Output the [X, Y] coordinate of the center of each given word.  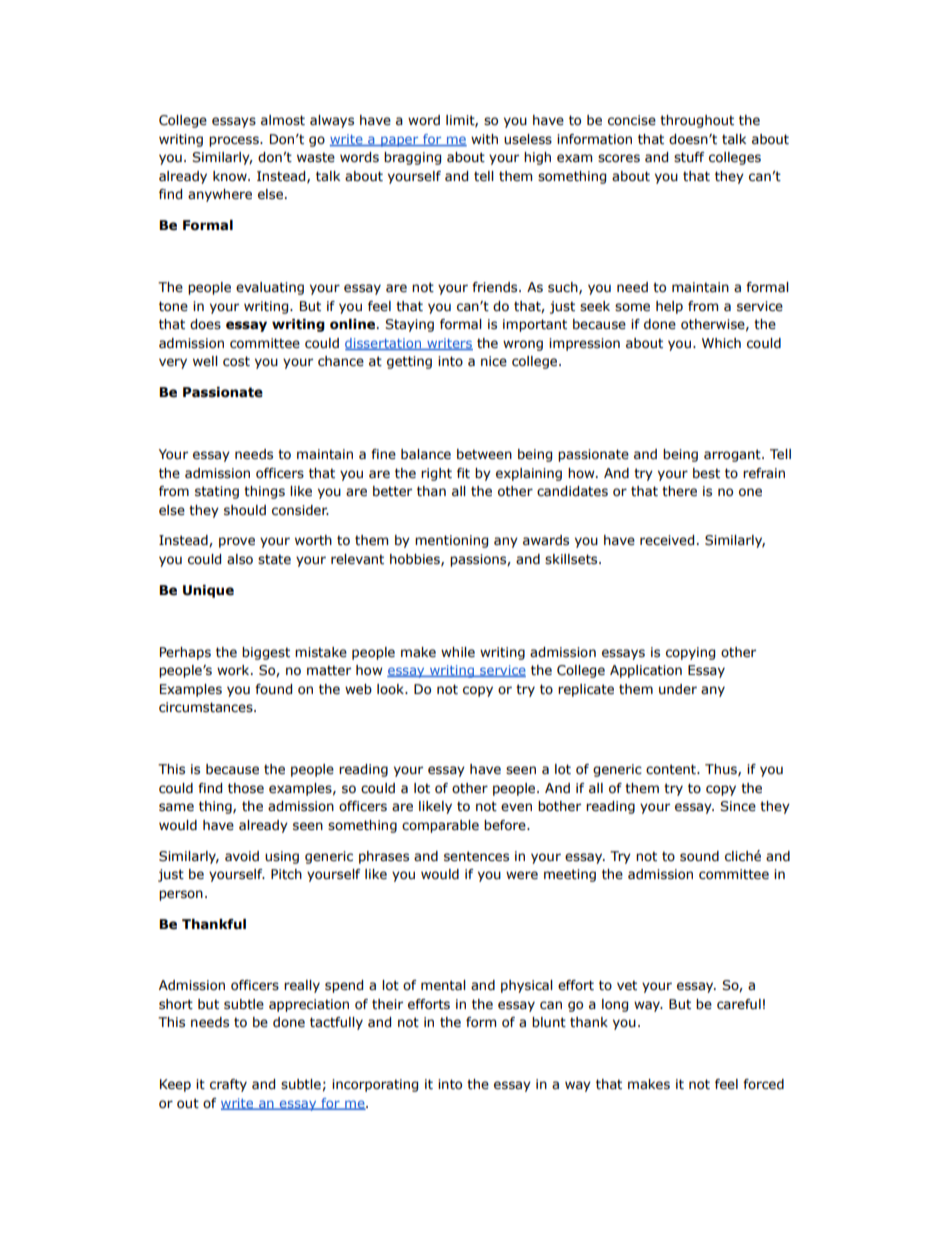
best [706, 473]
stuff [689, 157]
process [235, 141]
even [516, 807]
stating [217, 492]
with [484, 139]
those [246, 788]
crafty [228, 1085]
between [484, 454]
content [672, 769]
